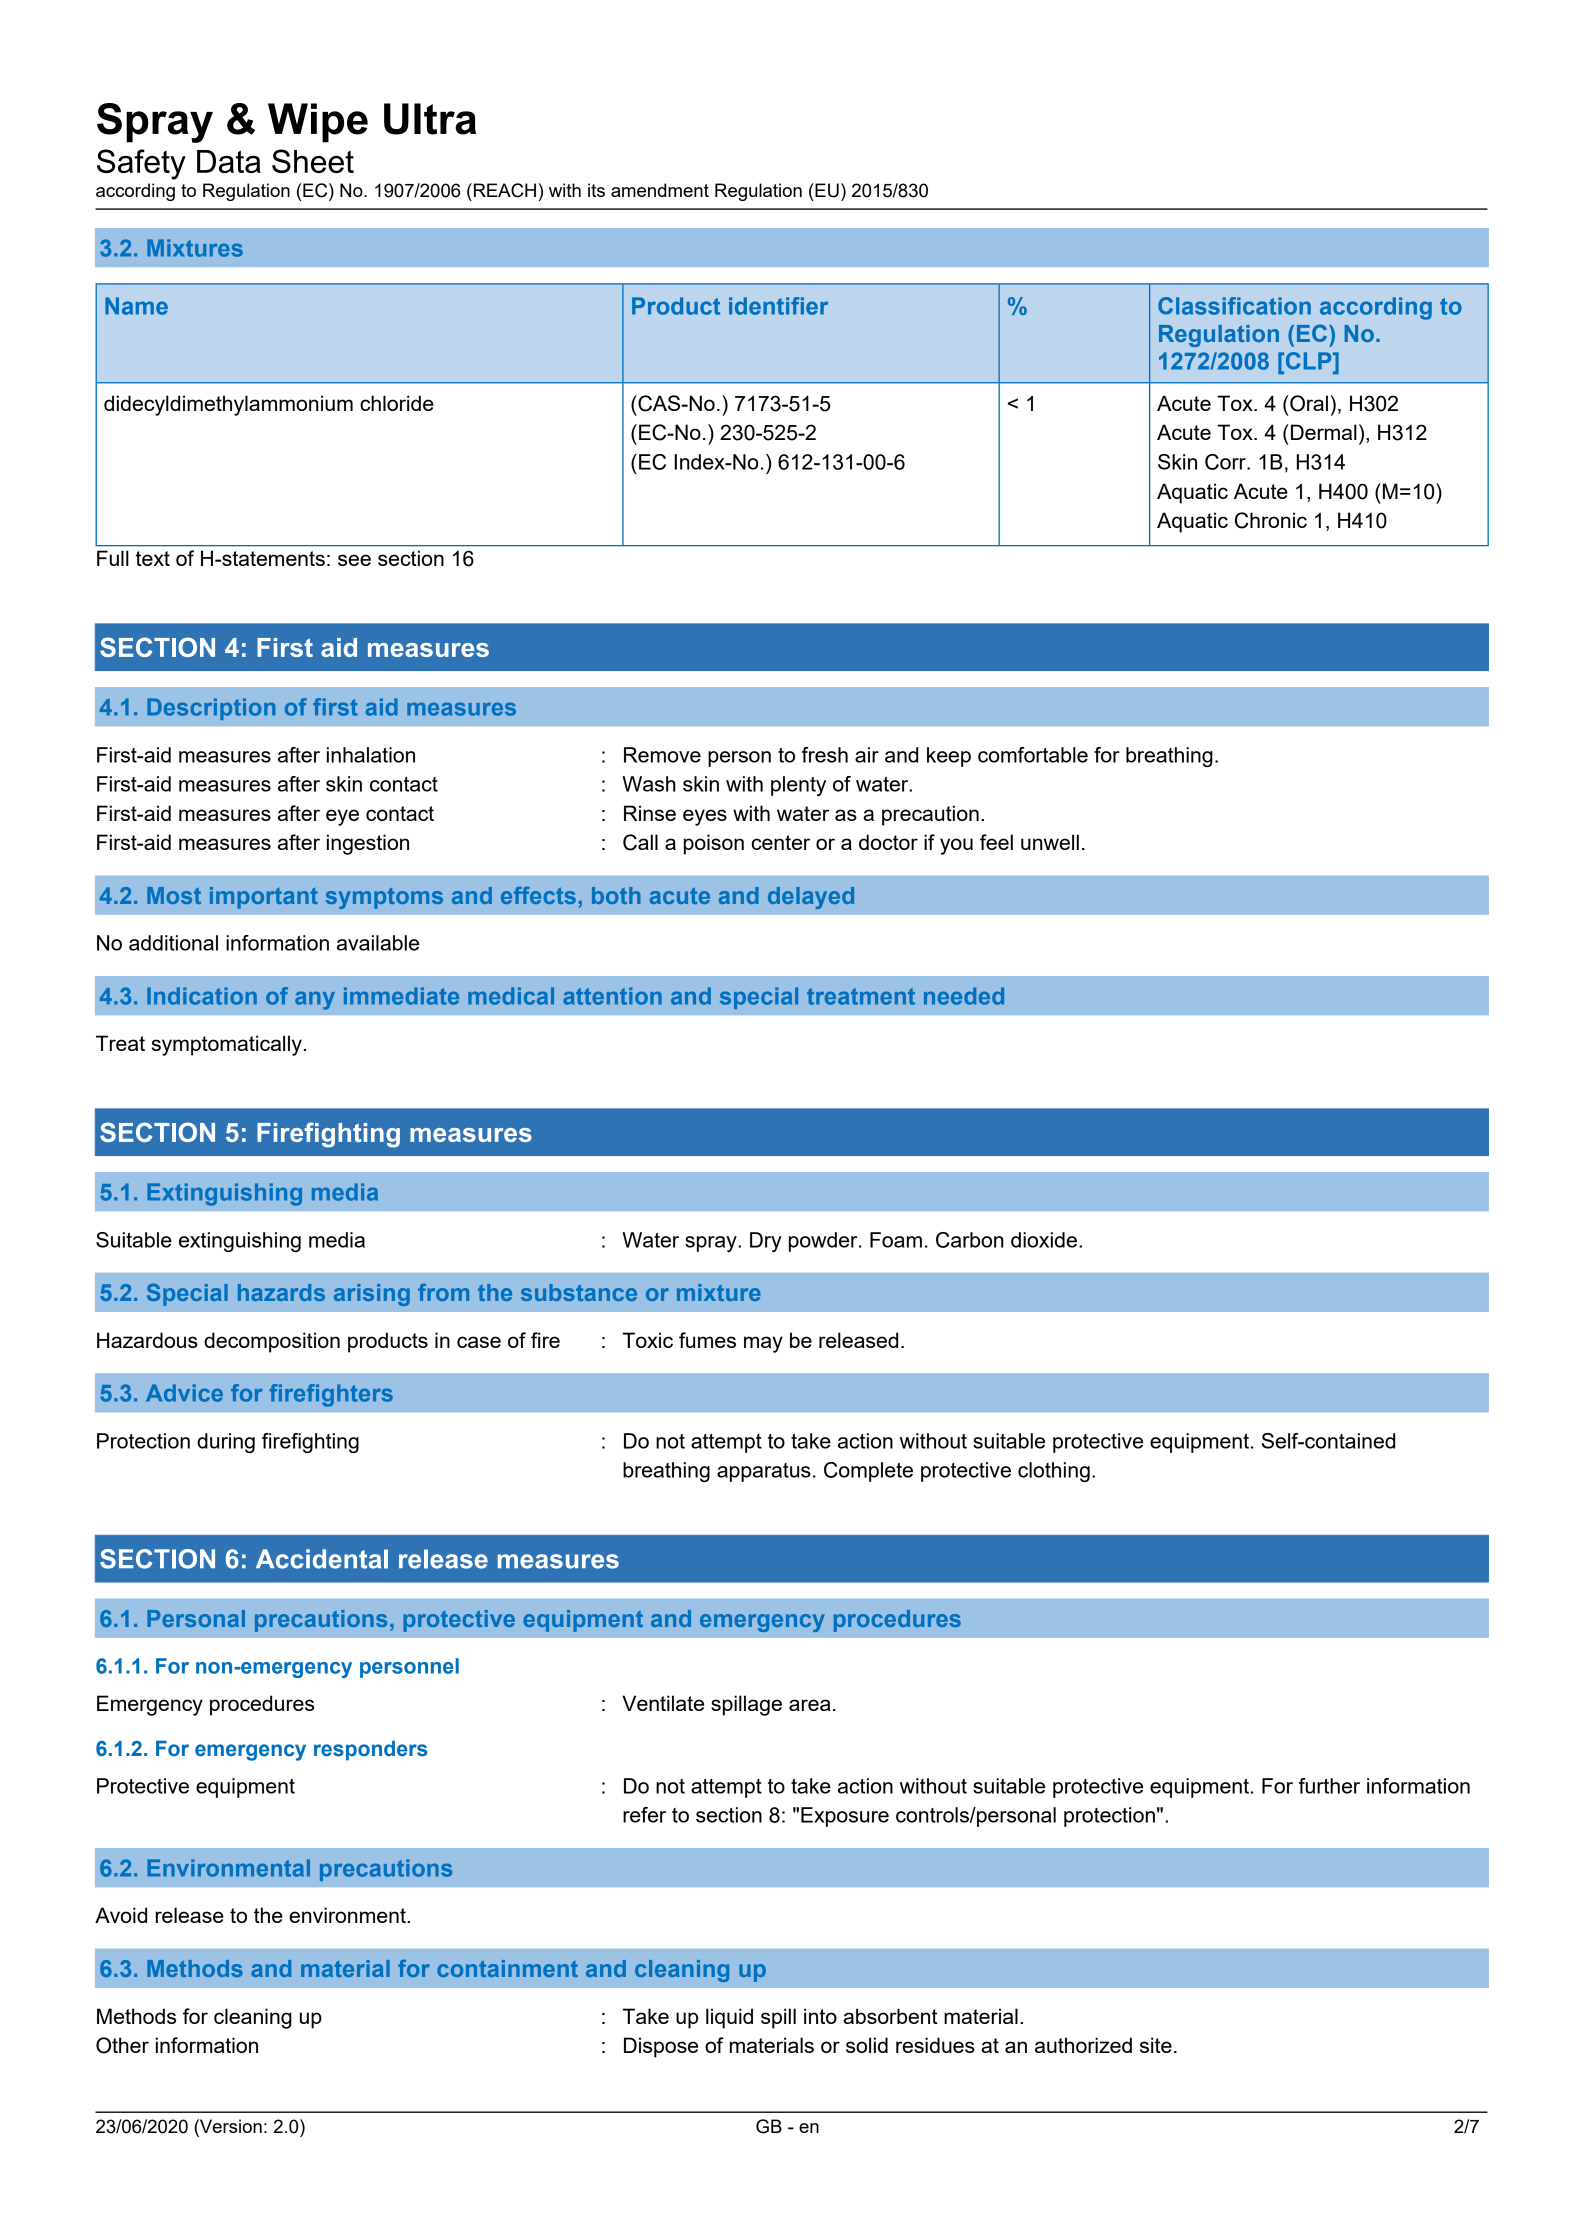  I want to click on clothing, so click(1054, 1472).
